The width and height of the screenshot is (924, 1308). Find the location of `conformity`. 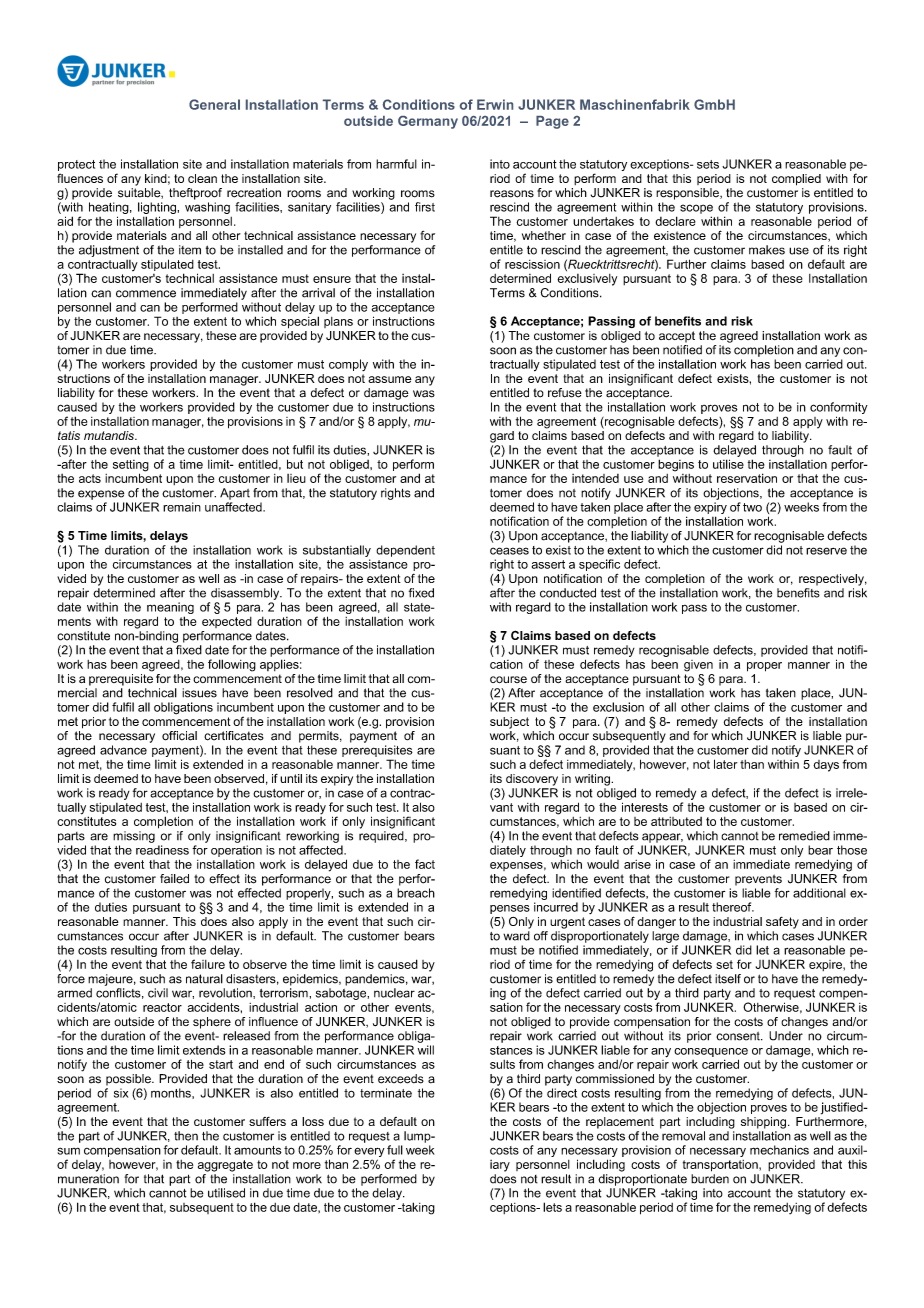

conformity is located at coordinates (839, 408).
